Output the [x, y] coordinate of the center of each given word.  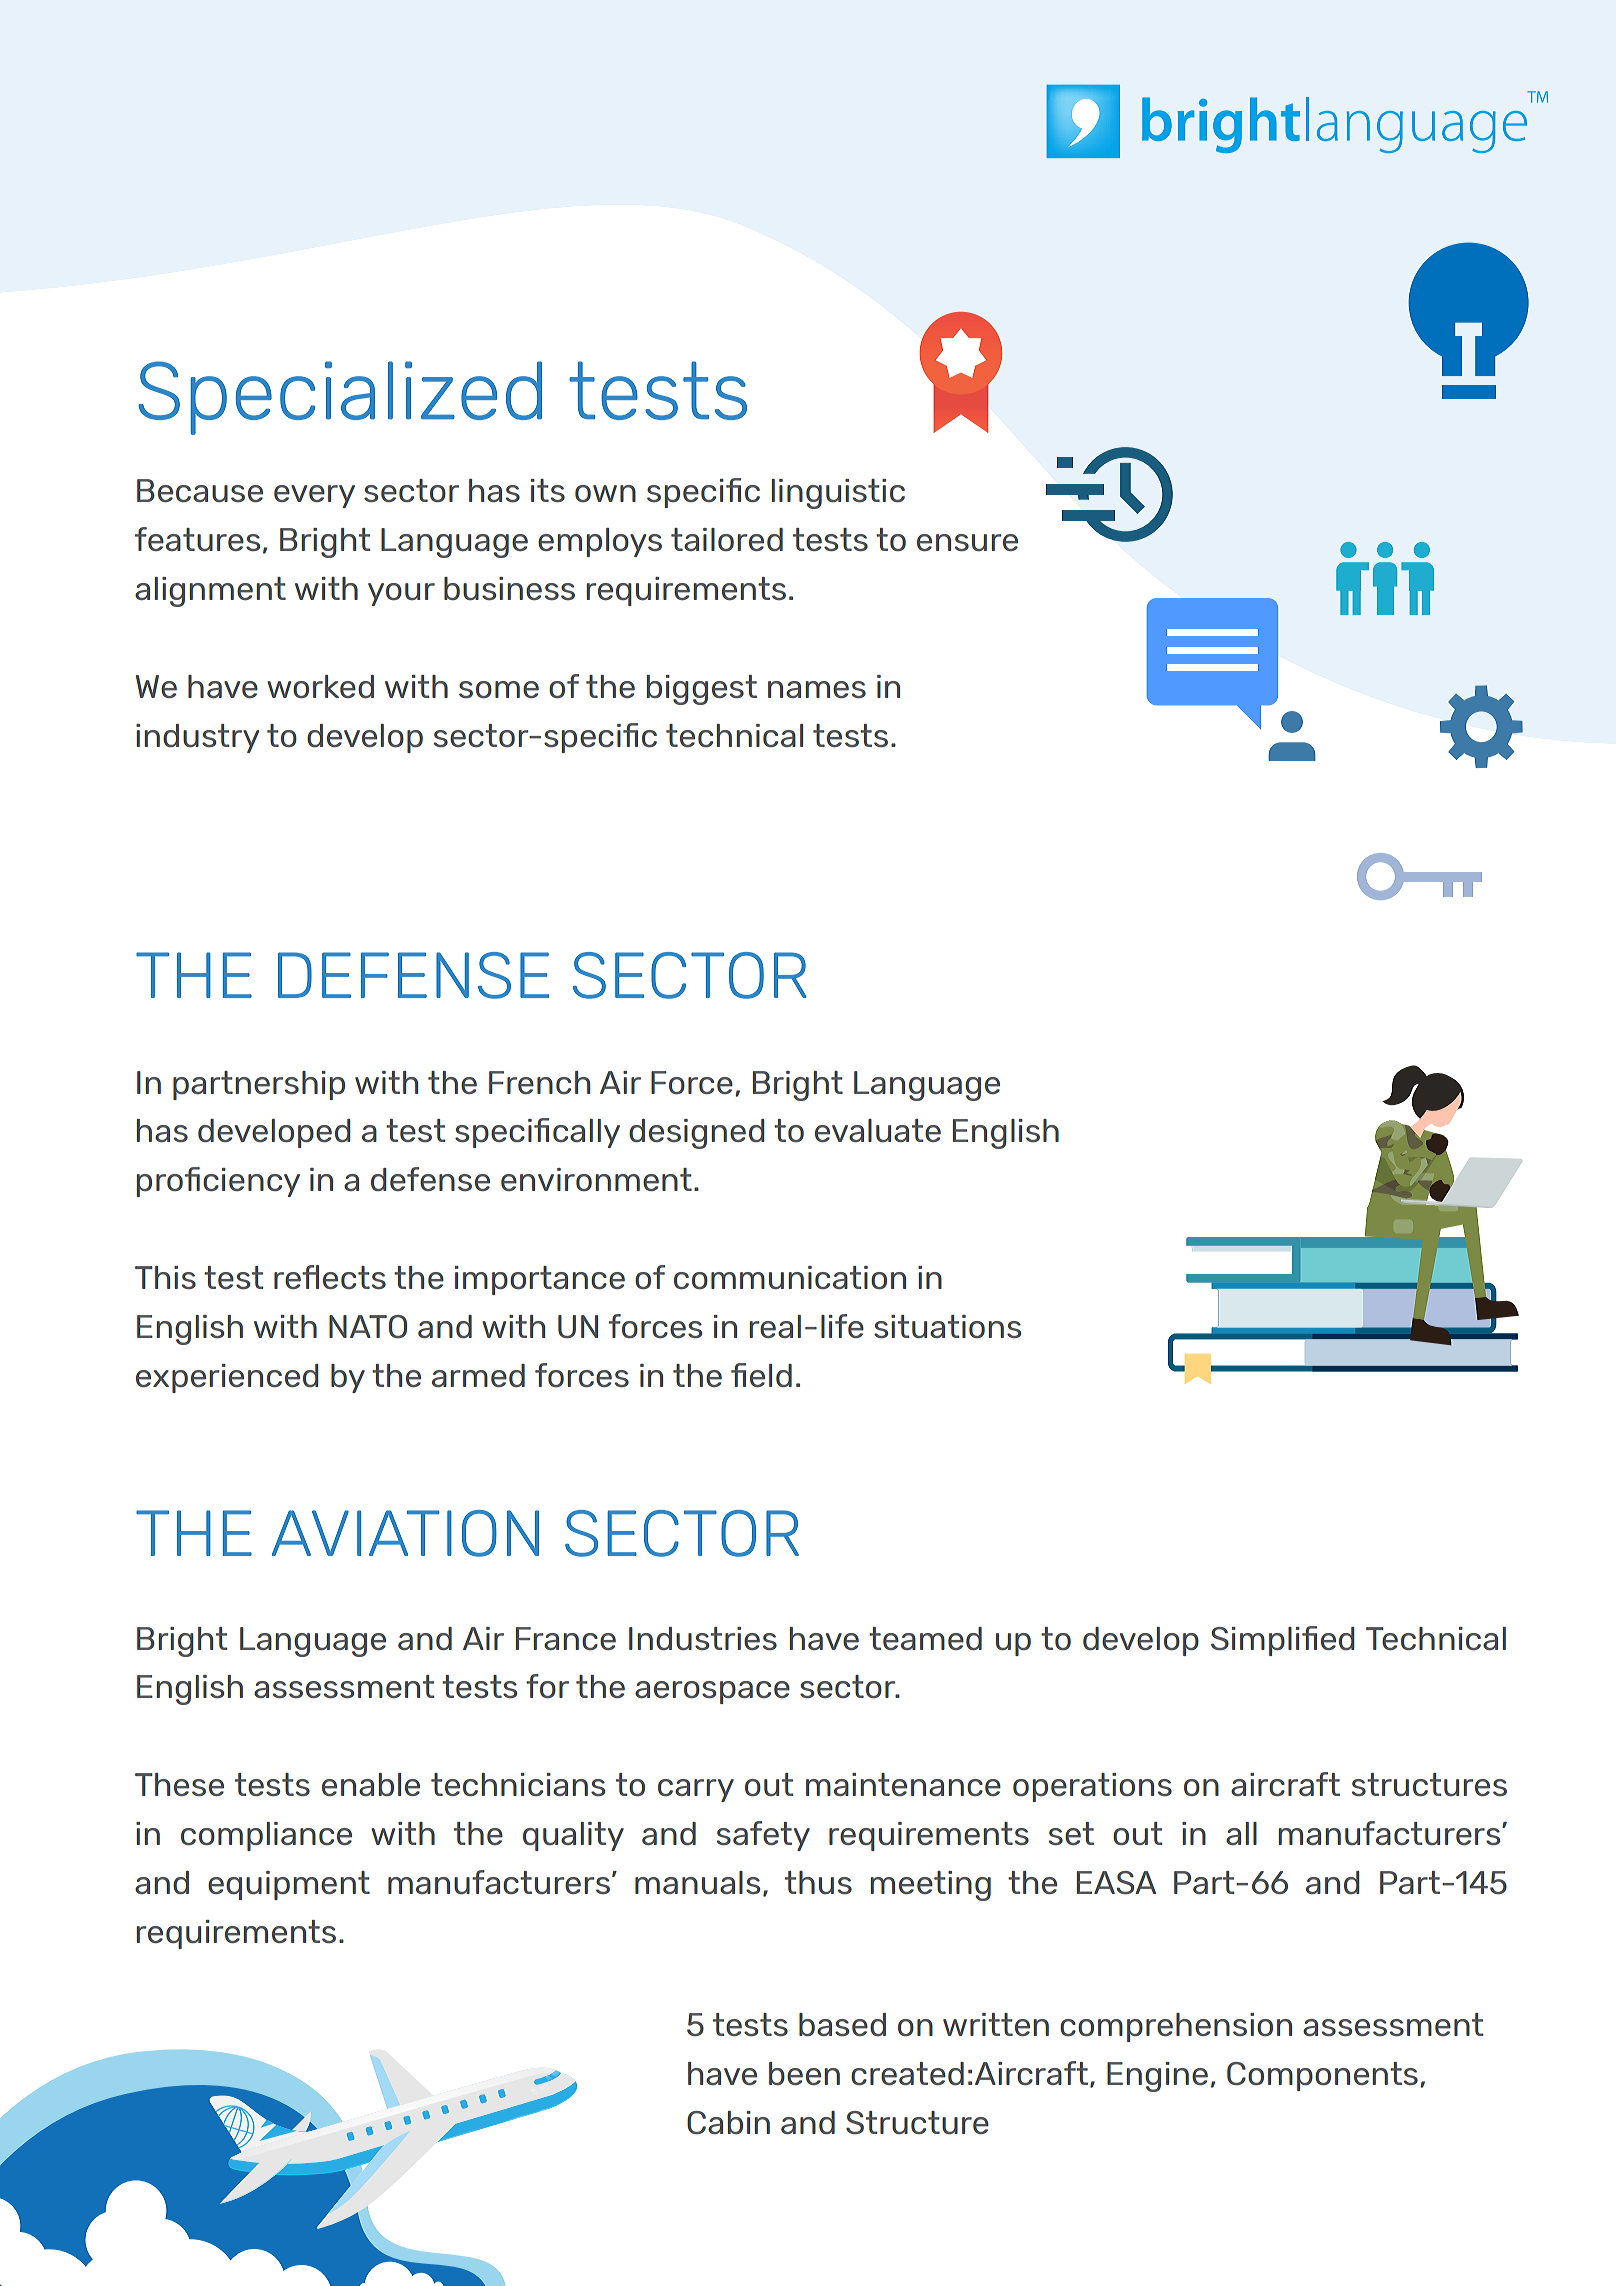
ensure [967, 542]
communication [790, 1277]
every [314, 496]
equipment [289, 1885]
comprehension [1176, 2027]
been [804, 2073]
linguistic [838, 494]
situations [947, 1326]
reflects [330, 1277]
